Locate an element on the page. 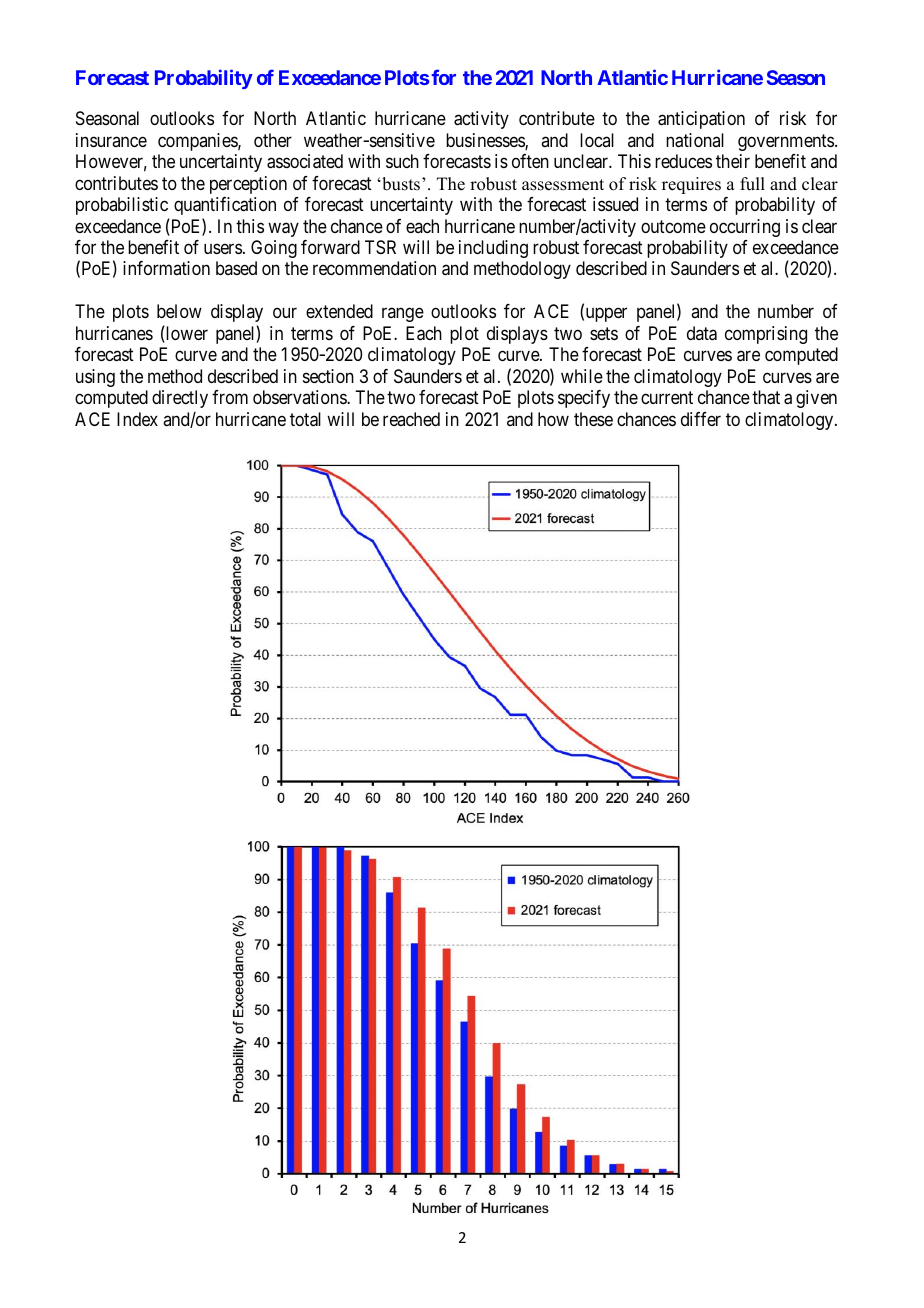 The width and height of the page is (924, 1308). data is located at coordinates (702, 333).
